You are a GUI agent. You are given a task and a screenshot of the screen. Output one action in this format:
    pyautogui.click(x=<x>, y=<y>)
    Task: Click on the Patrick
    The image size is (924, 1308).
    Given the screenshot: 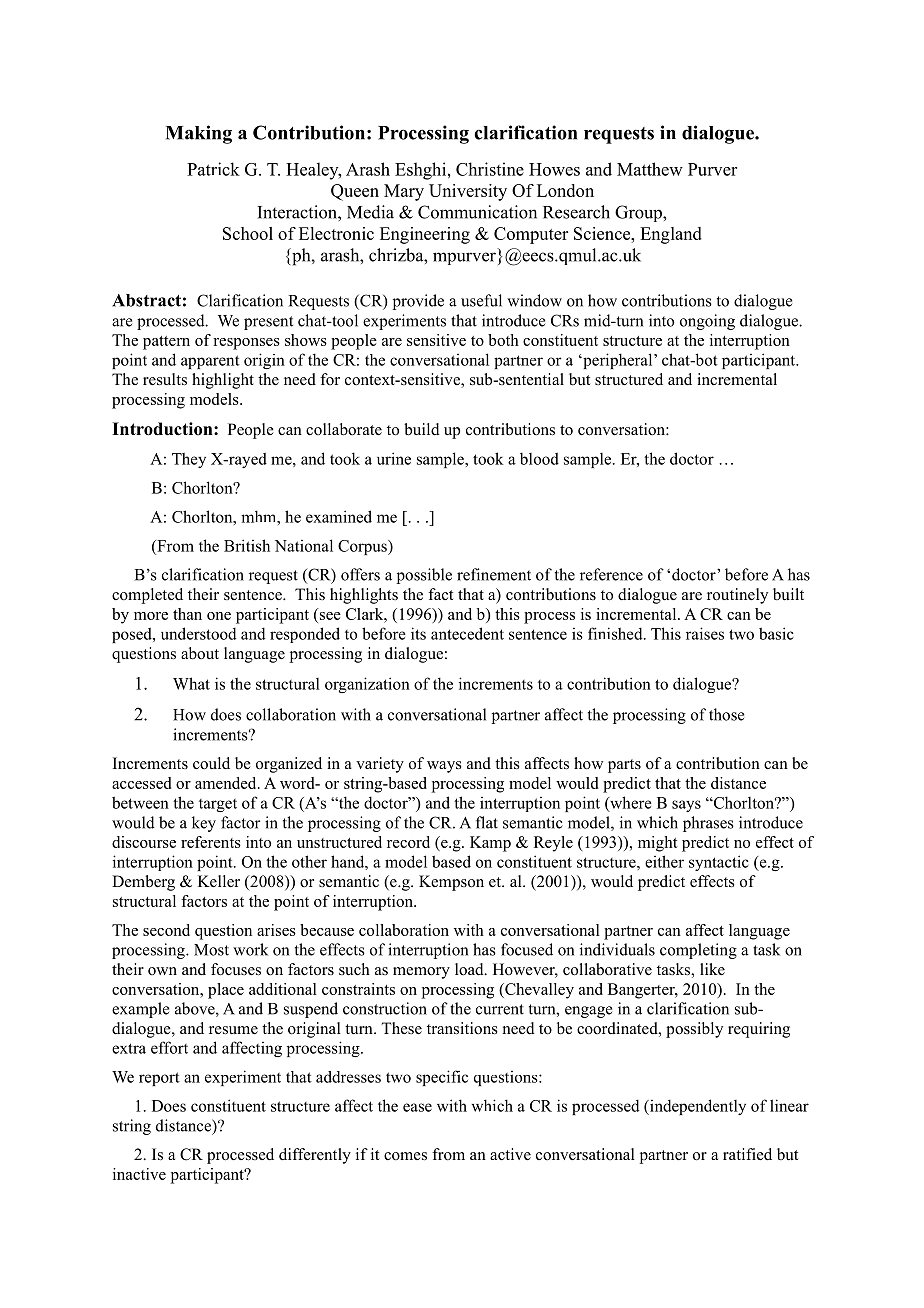 What is the action you would take?
    pyautogui.click(x=213, y=169)
